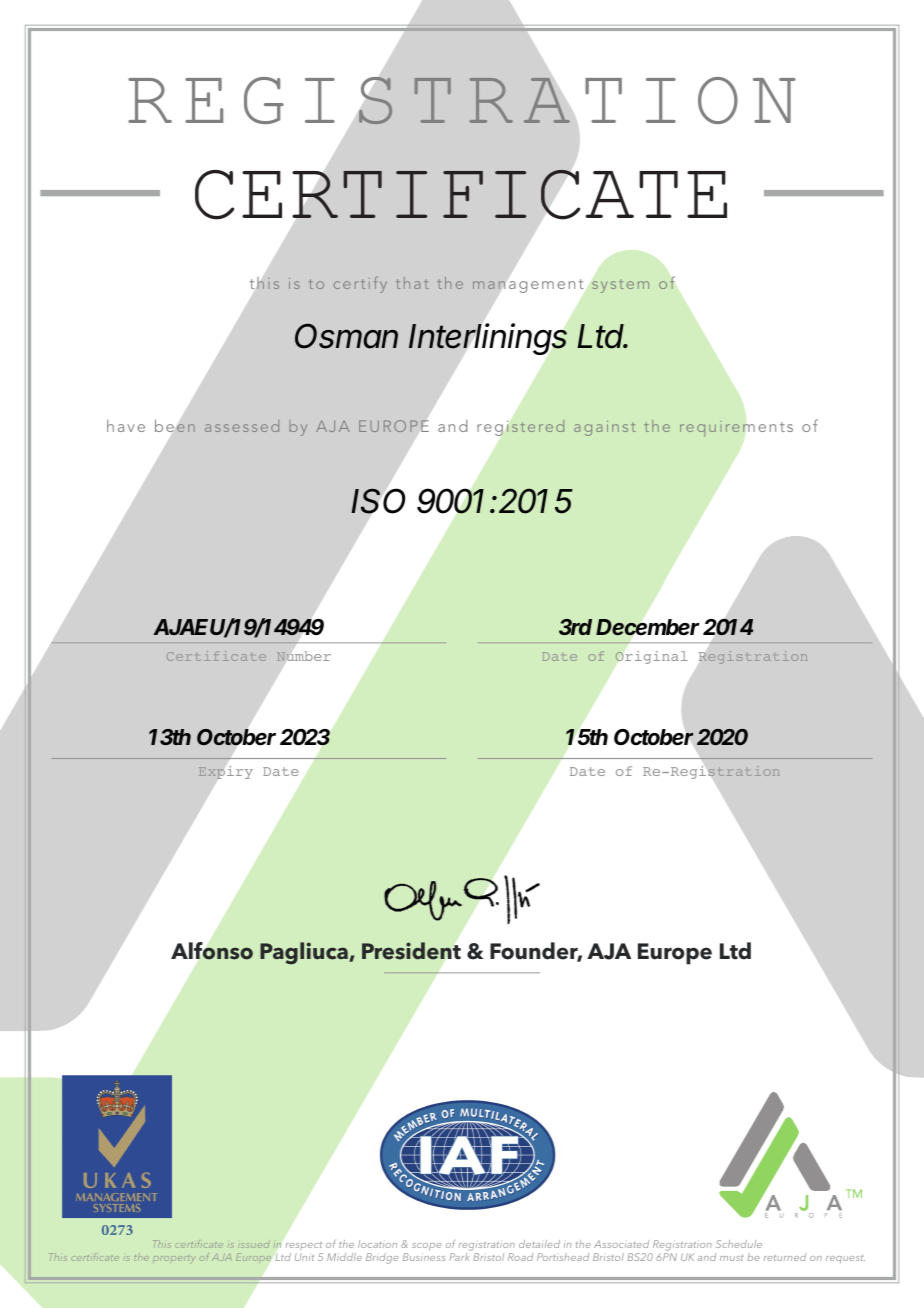 This image has width=924, height=1308. I want to click on Alfonso, so click(212, 951).
